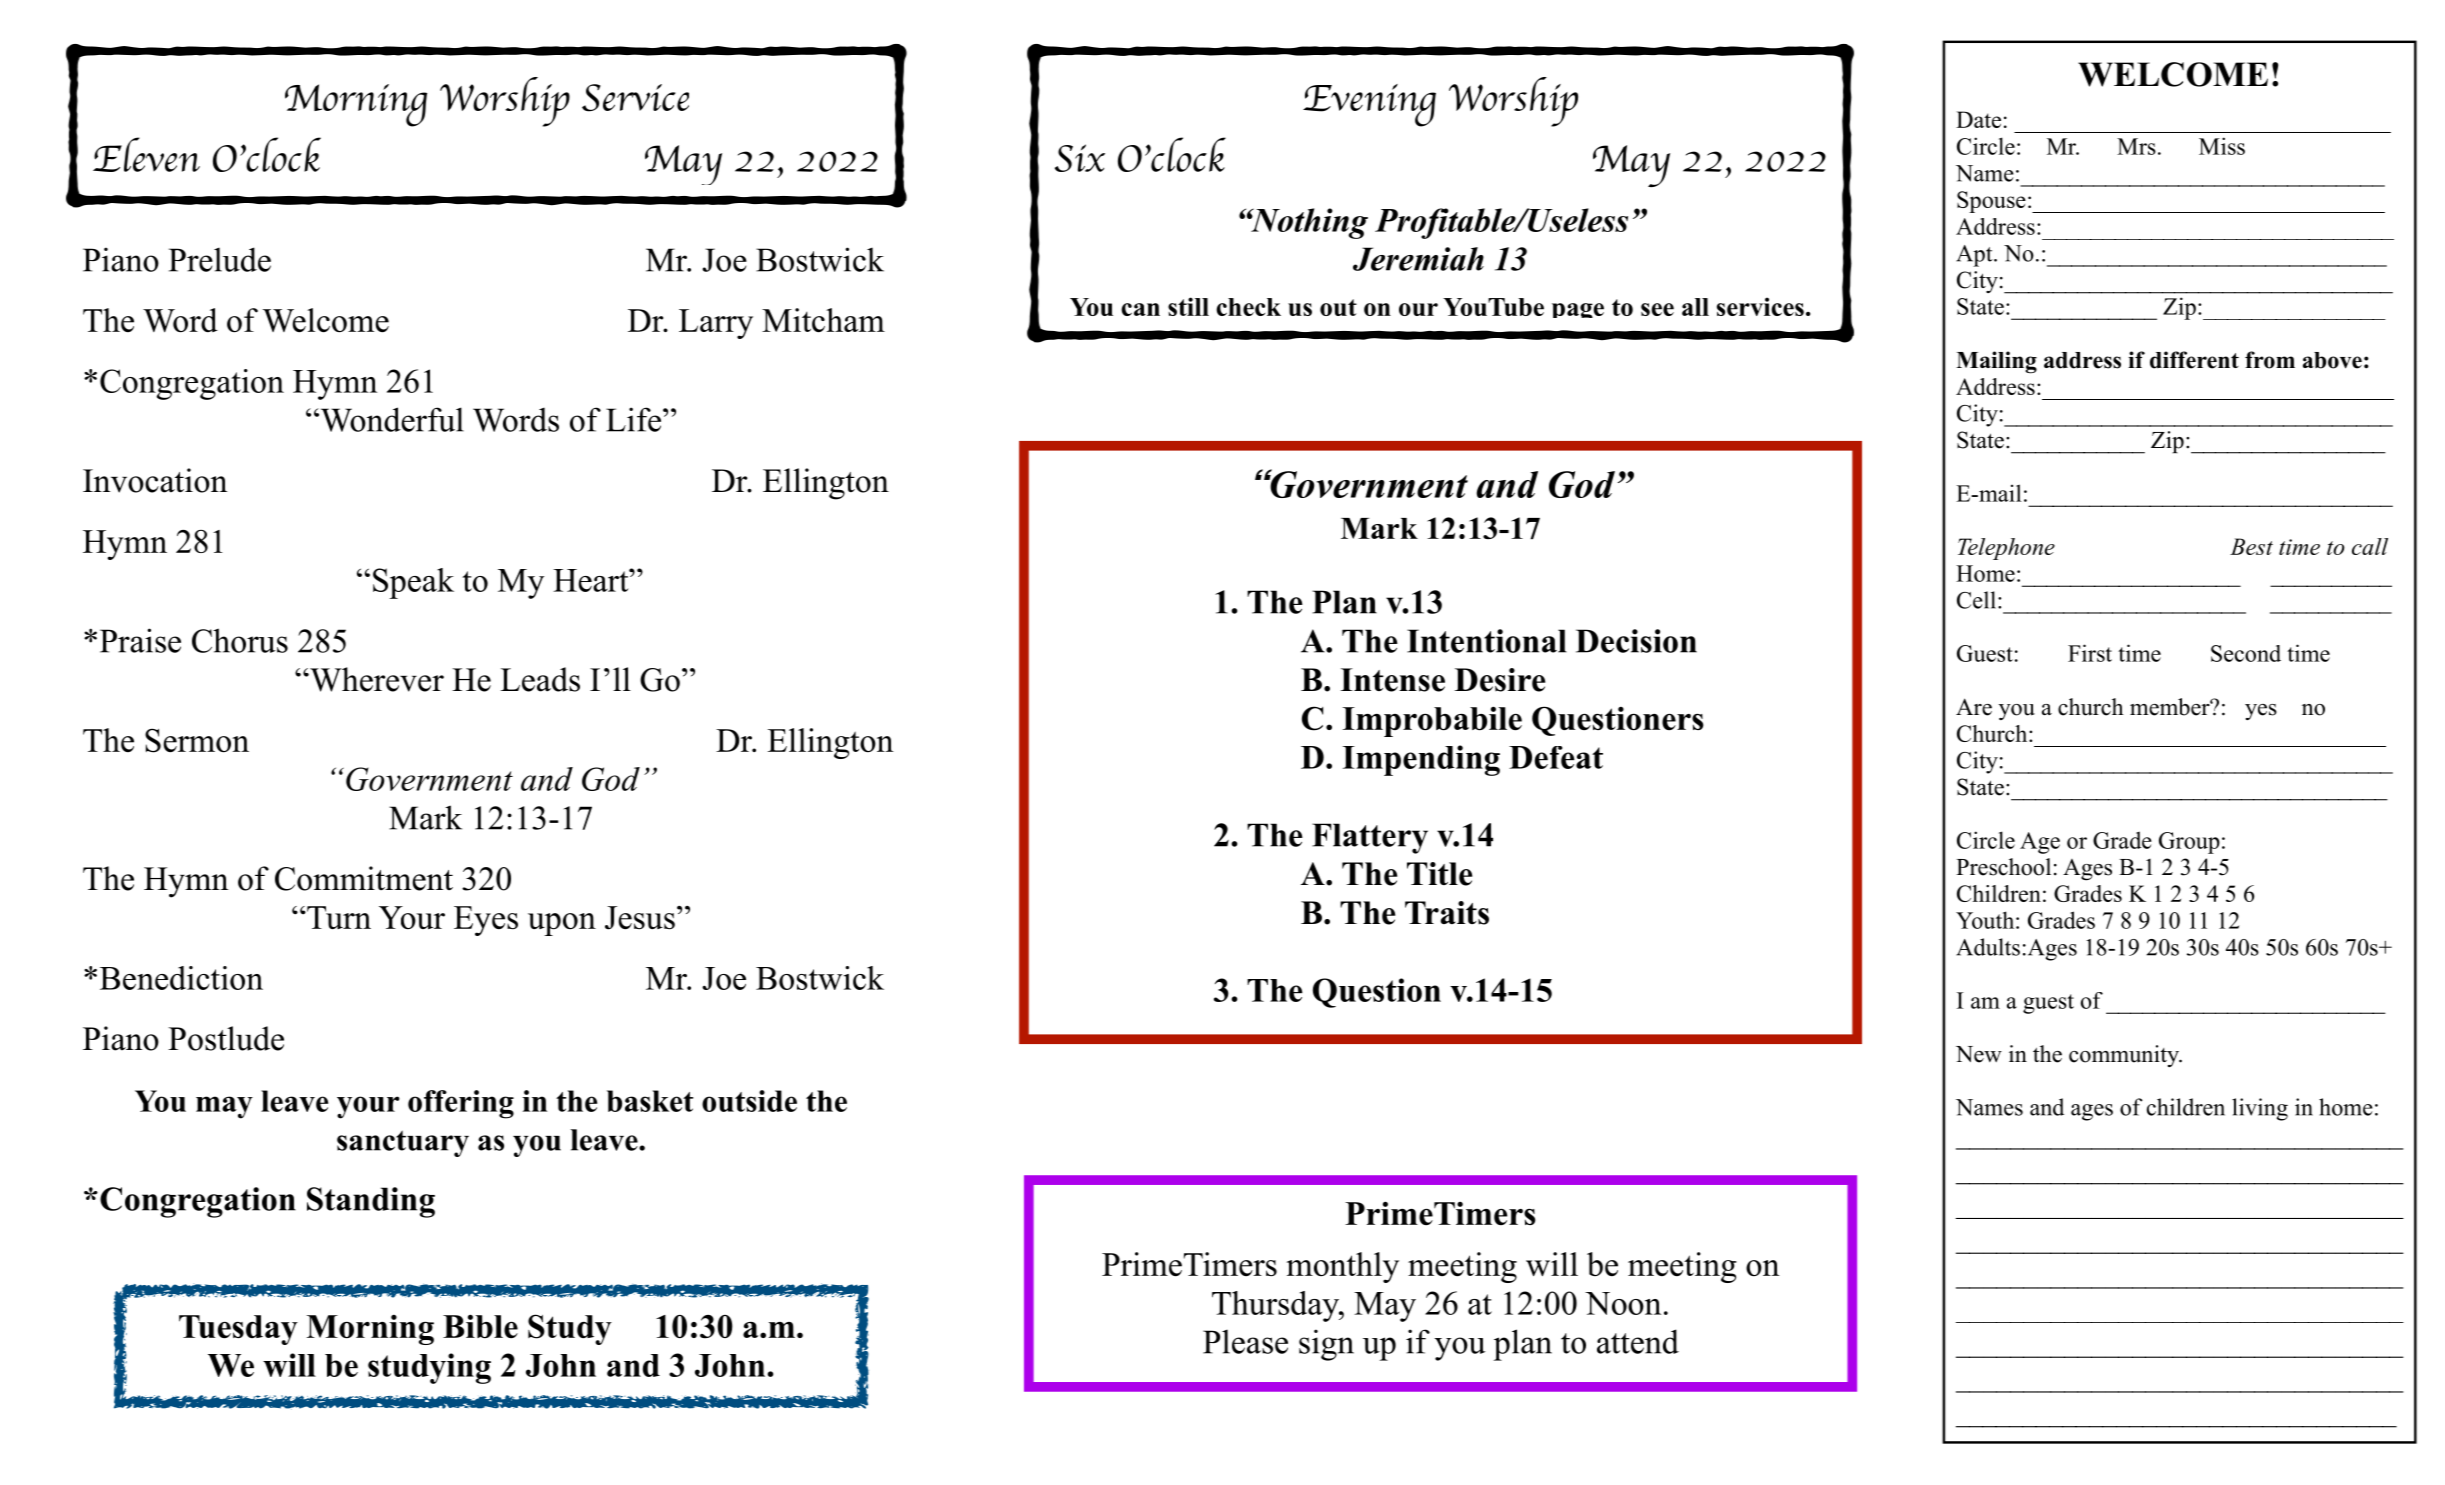 This screenshot has width=2445, height=1485. Describe the element at coordinates (1974, 707) in the screenshot. I see `Are` at that location.
